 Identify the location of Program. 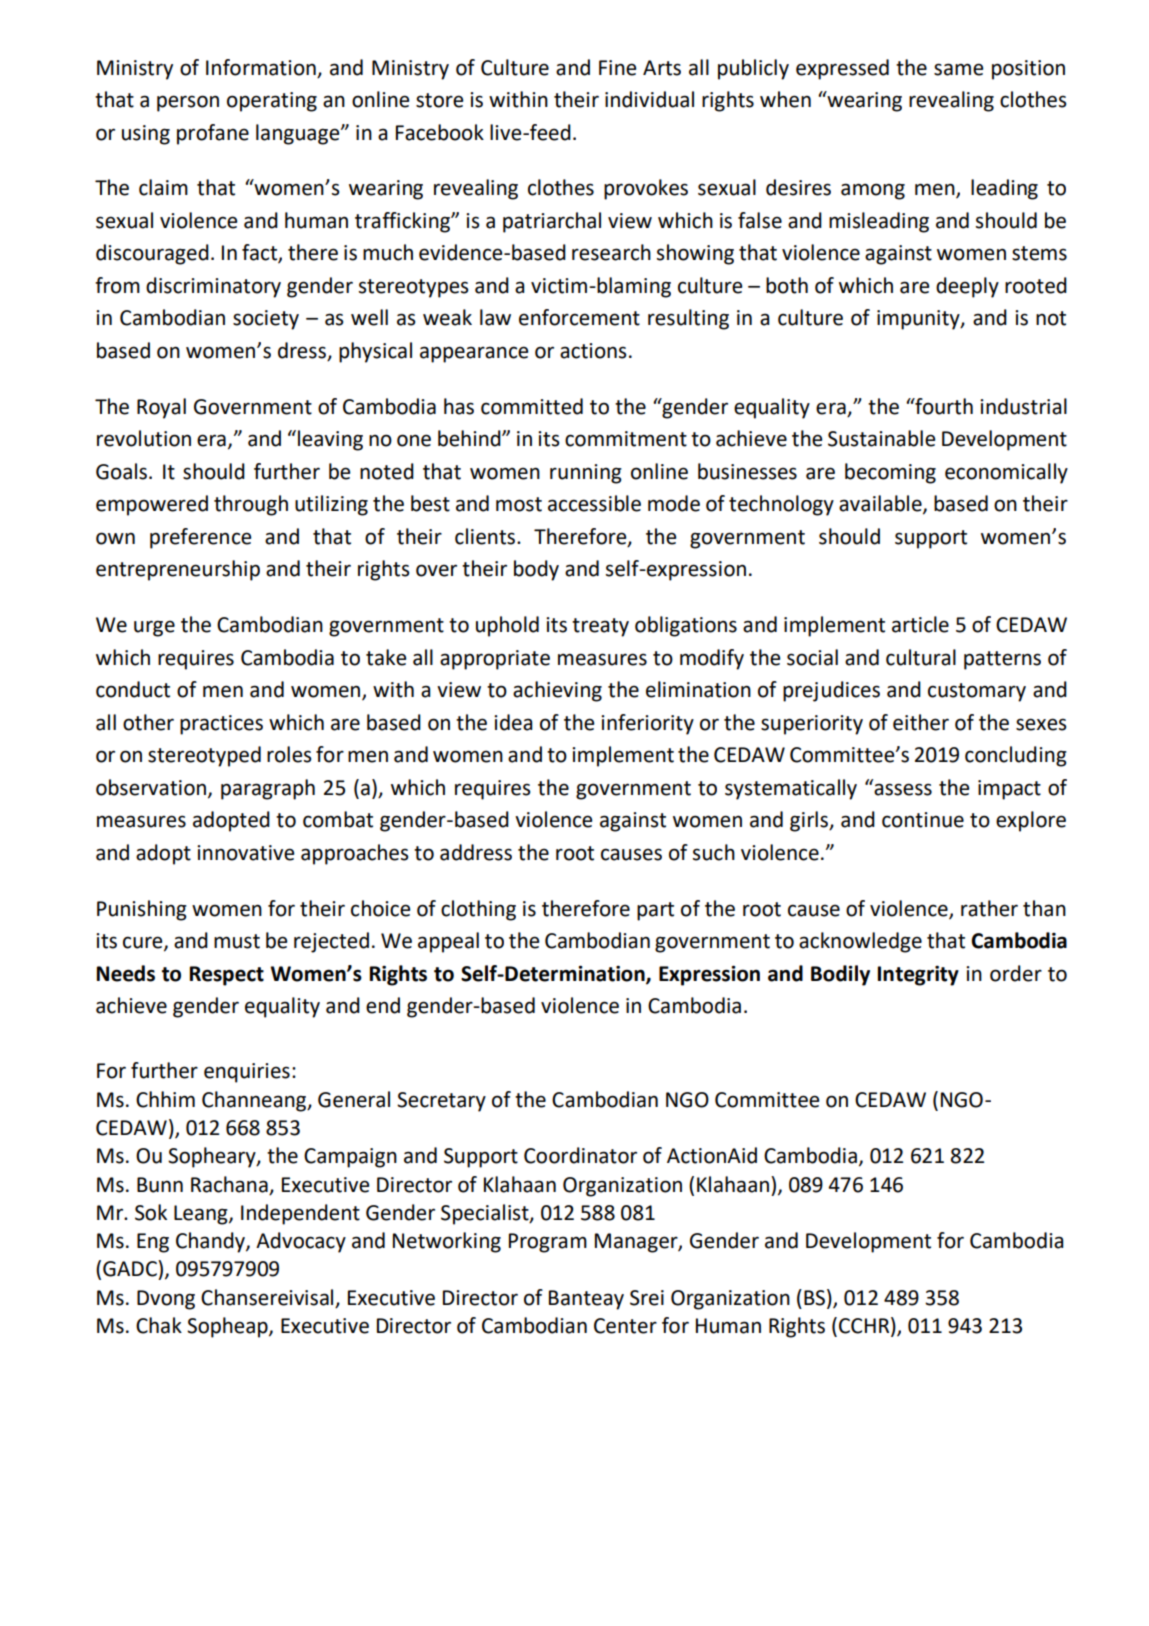
(548, 1243).
